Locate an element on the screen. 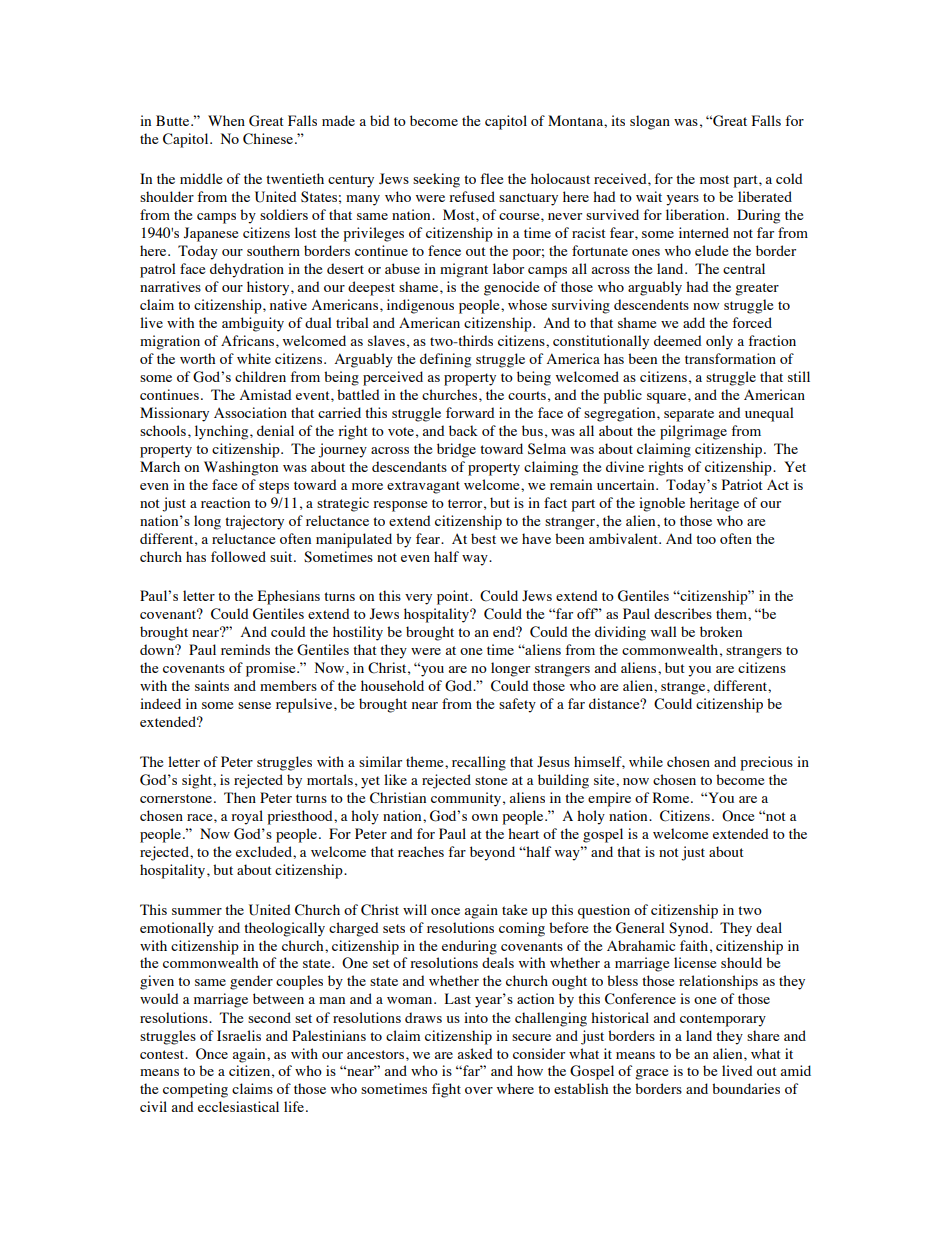  flee is located at coordinates (491, 178).
